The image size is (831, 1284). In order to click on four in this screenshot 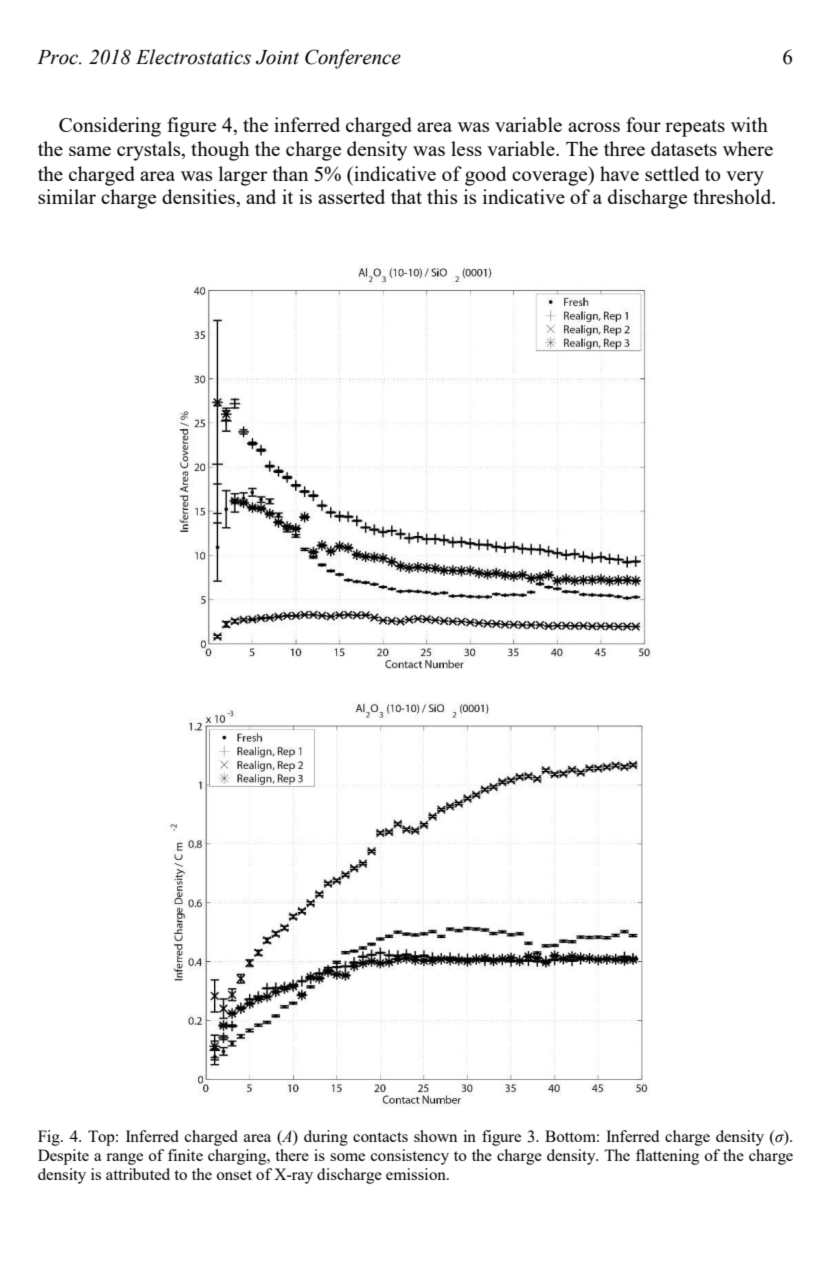, I will do `click(643, 124)`.
